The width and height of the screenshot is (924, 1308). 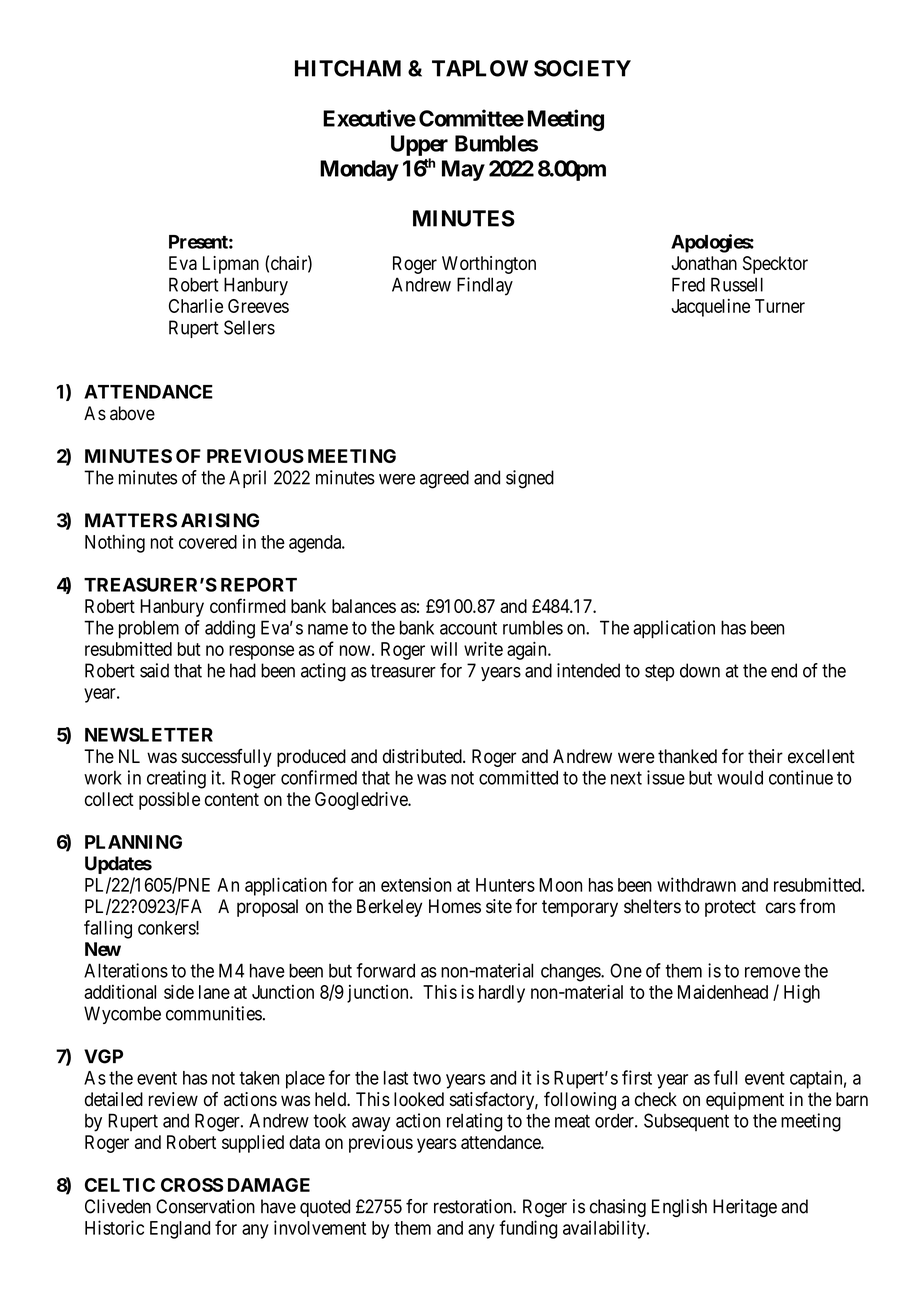 What do you see at coordinates (179, 991) in the screenshot?
I see `side` at bounding box center [179, 991].
